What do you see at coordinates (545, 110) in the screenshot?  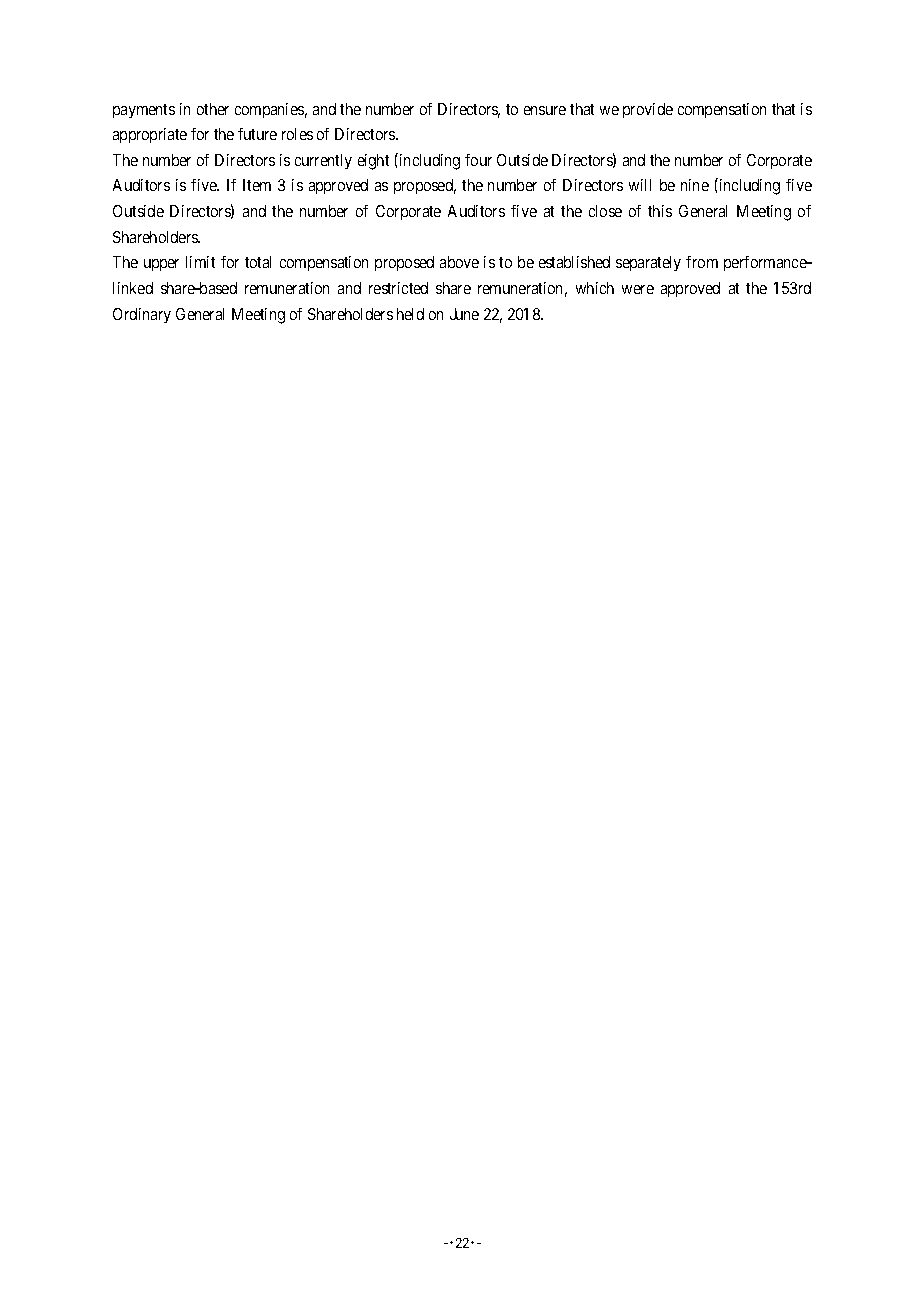 I see `ensure` at bounding box center [545, 110].
